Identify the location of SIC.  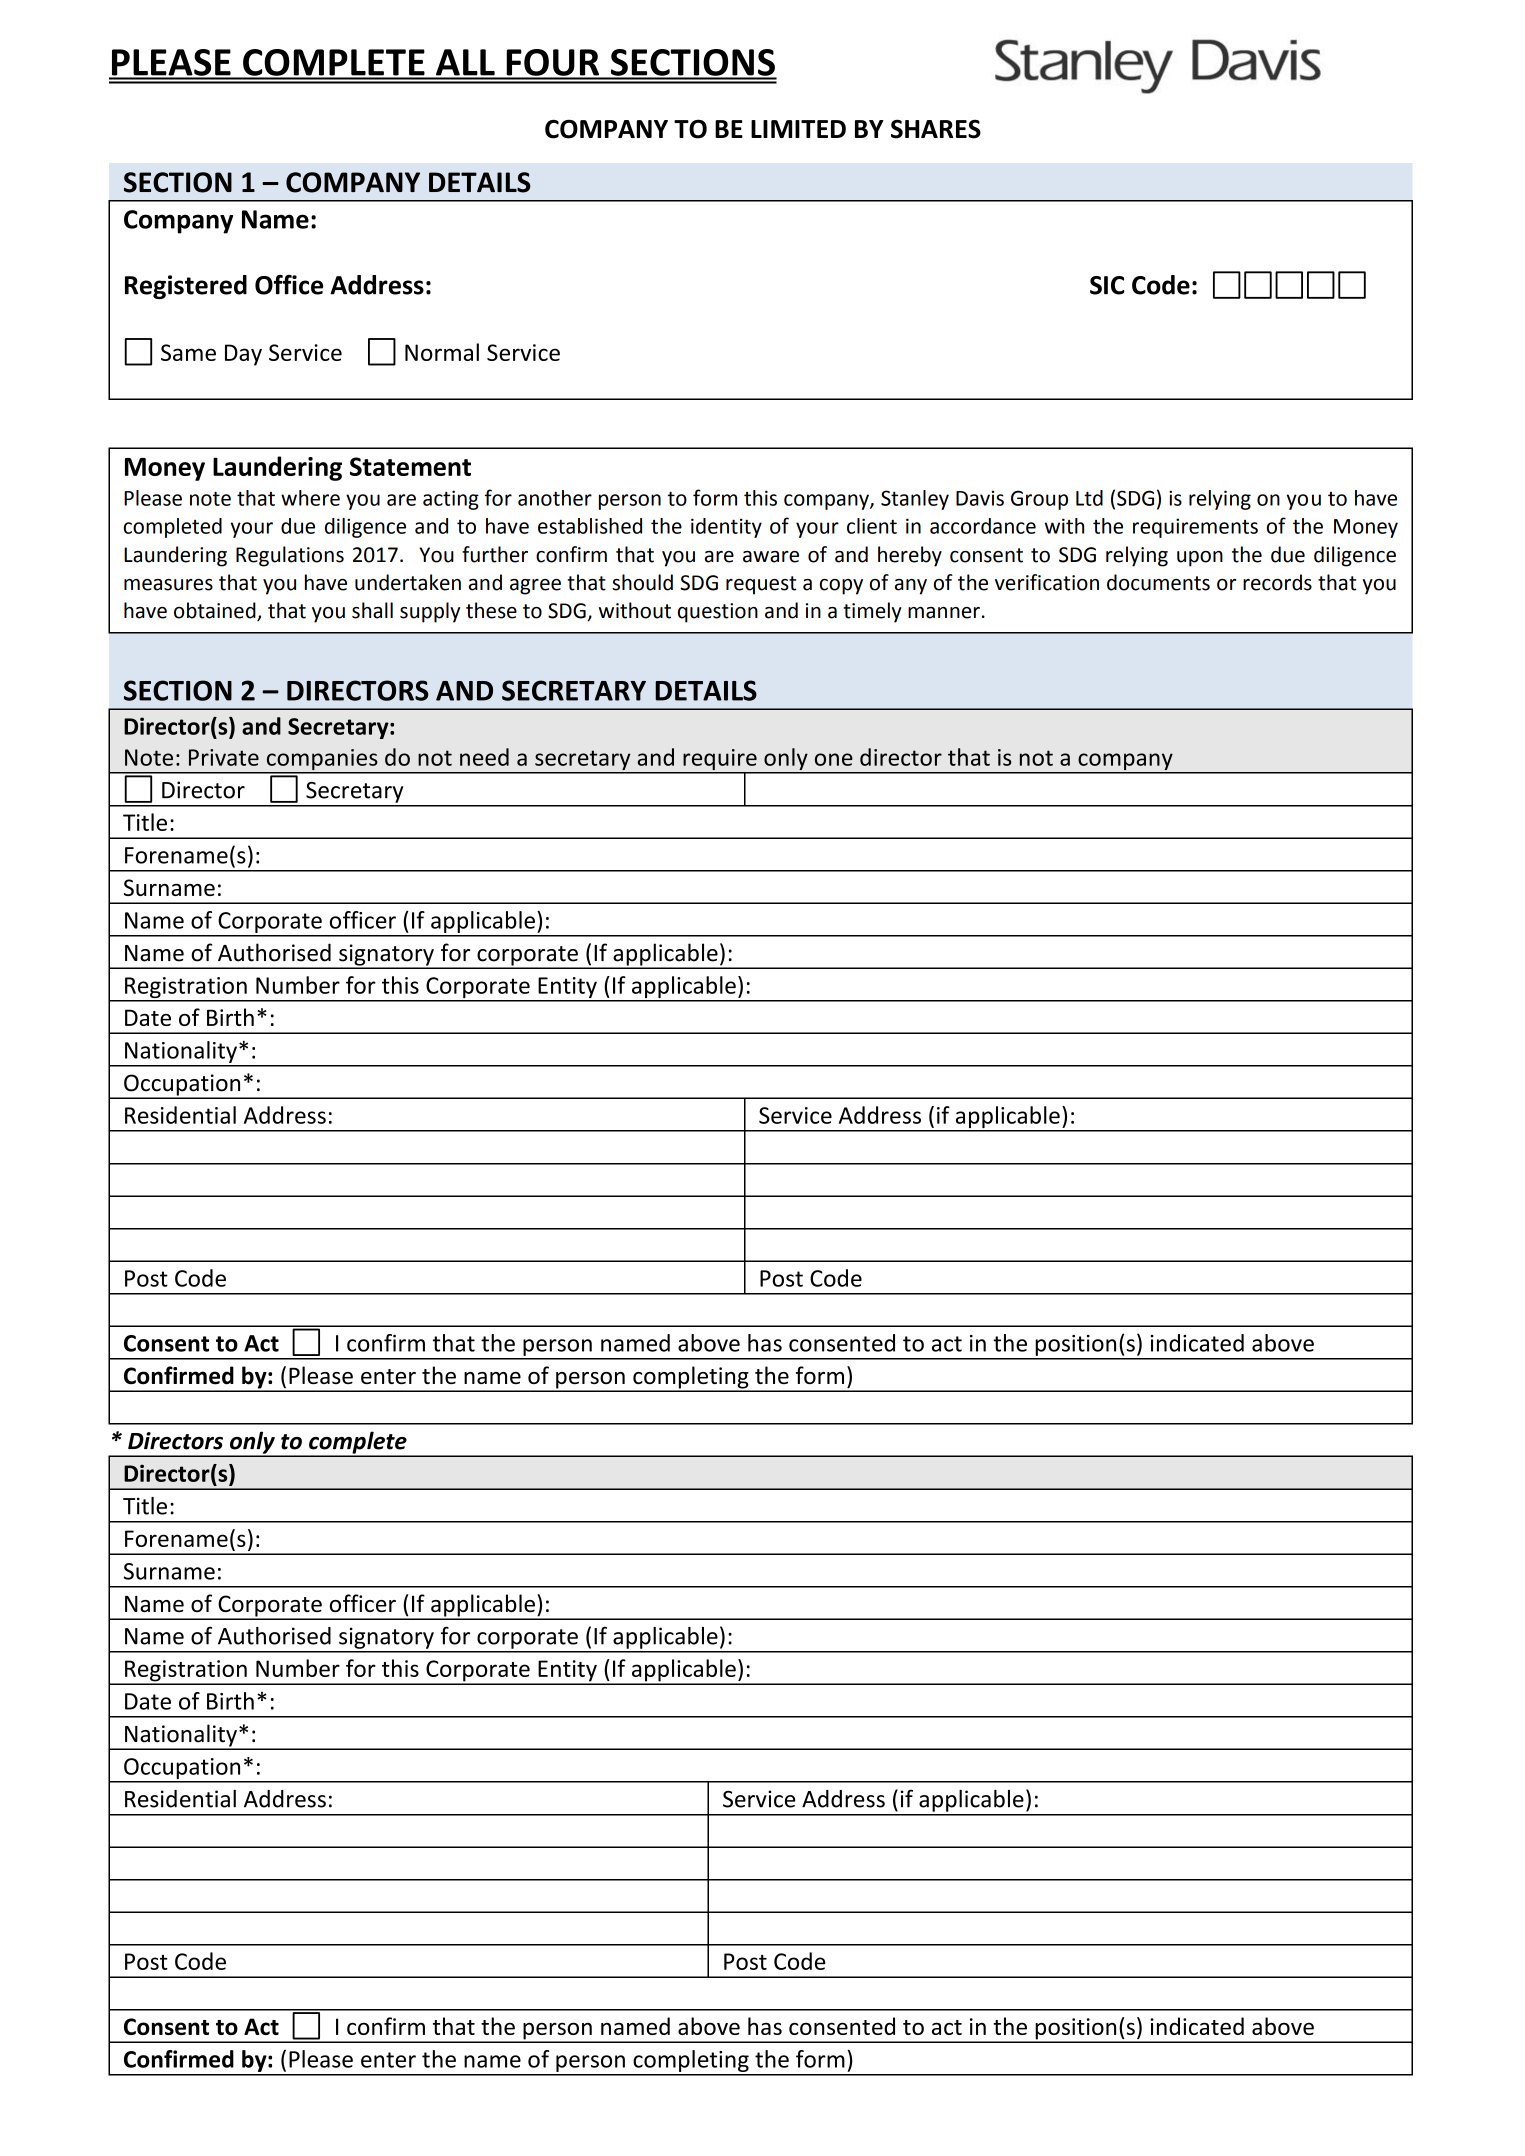
(1107, 285).
